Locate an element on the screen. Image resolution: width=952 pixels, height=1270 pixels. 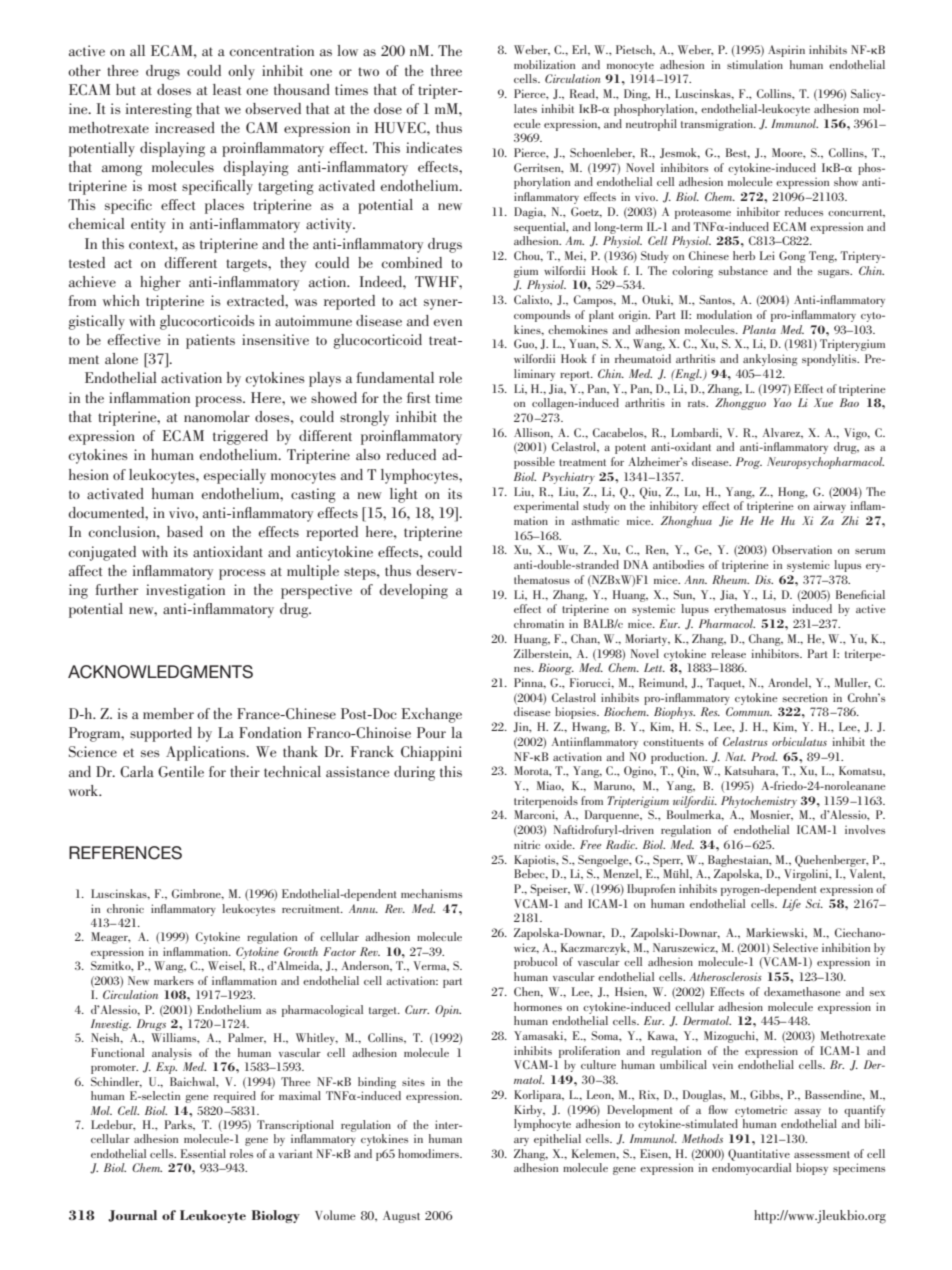
stimulation is located at coordinates (755, 64).
